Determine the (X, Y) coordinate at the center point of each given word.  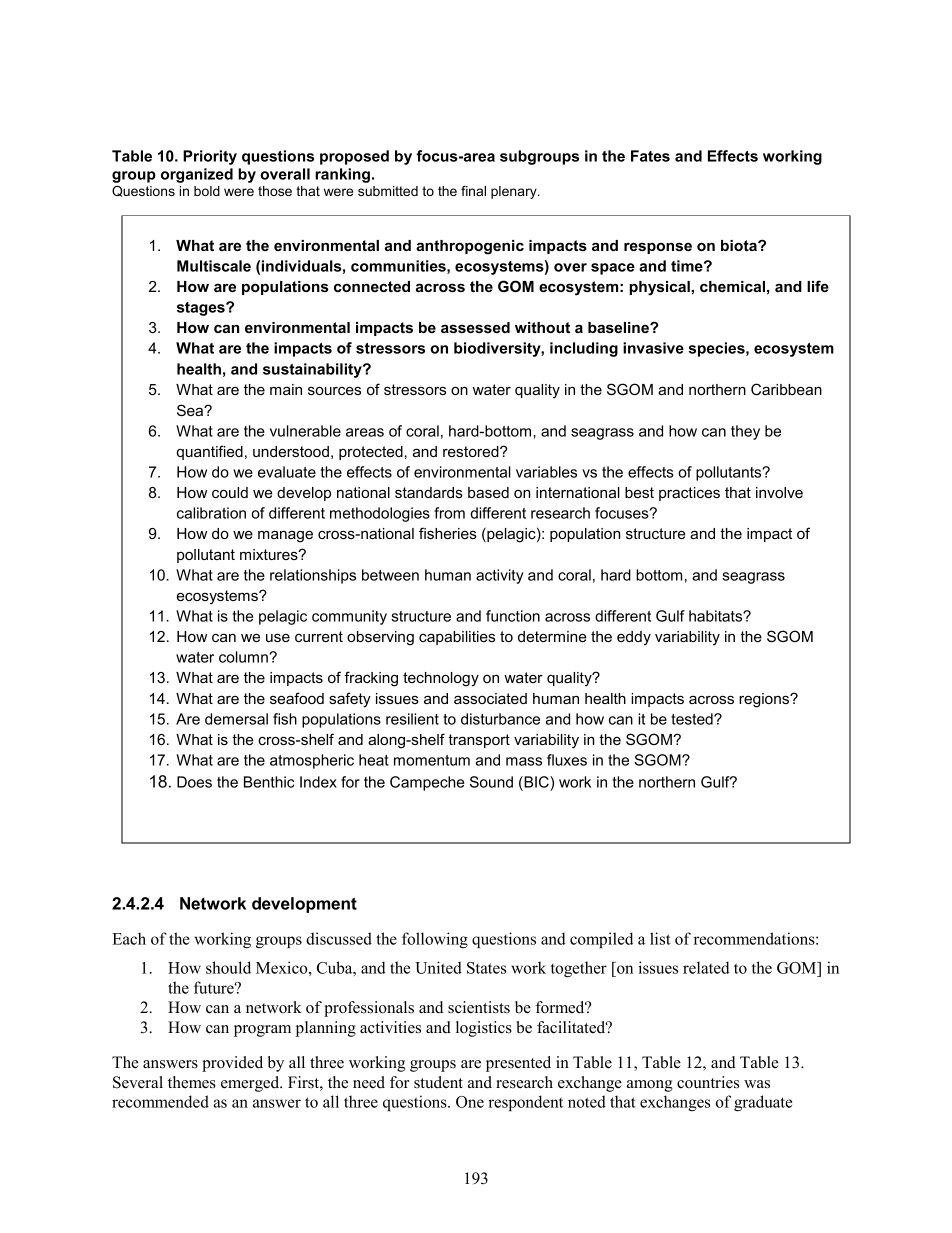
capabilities (457, 638)
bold (207, 191)
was (757, 1084)
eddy (634, 638)
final (473, 191)
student (438, 1082)
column (244, 657)
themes (192, 1082)
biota (740, 245)
